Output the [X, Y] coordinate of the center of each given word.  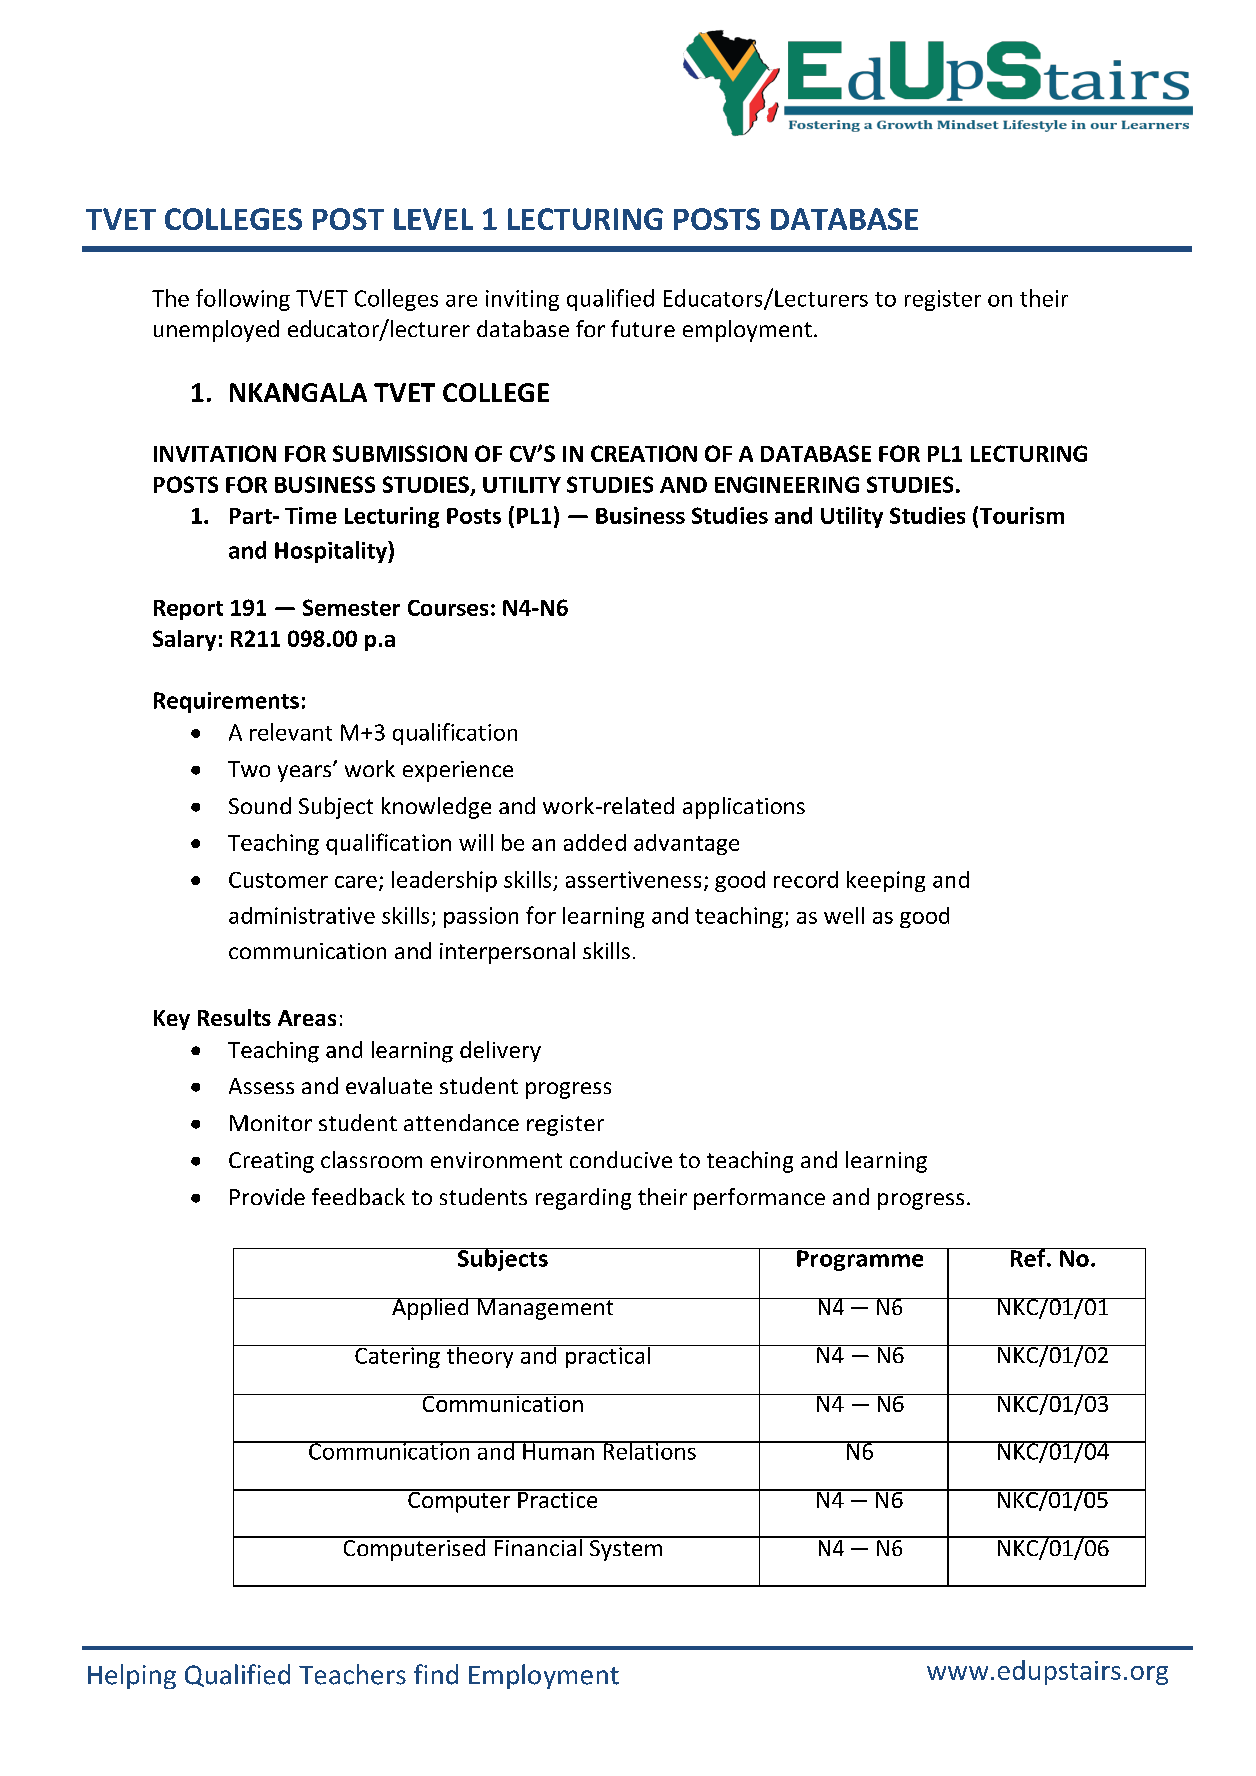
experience [458, 771]
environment [496, 1160]
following [243, 300]
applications [744, 808]
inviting [522, 300]
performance [759, 1199]
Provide [267, 1196]
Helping [132, 1676]
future [643, 328]
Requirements [226, 702]
